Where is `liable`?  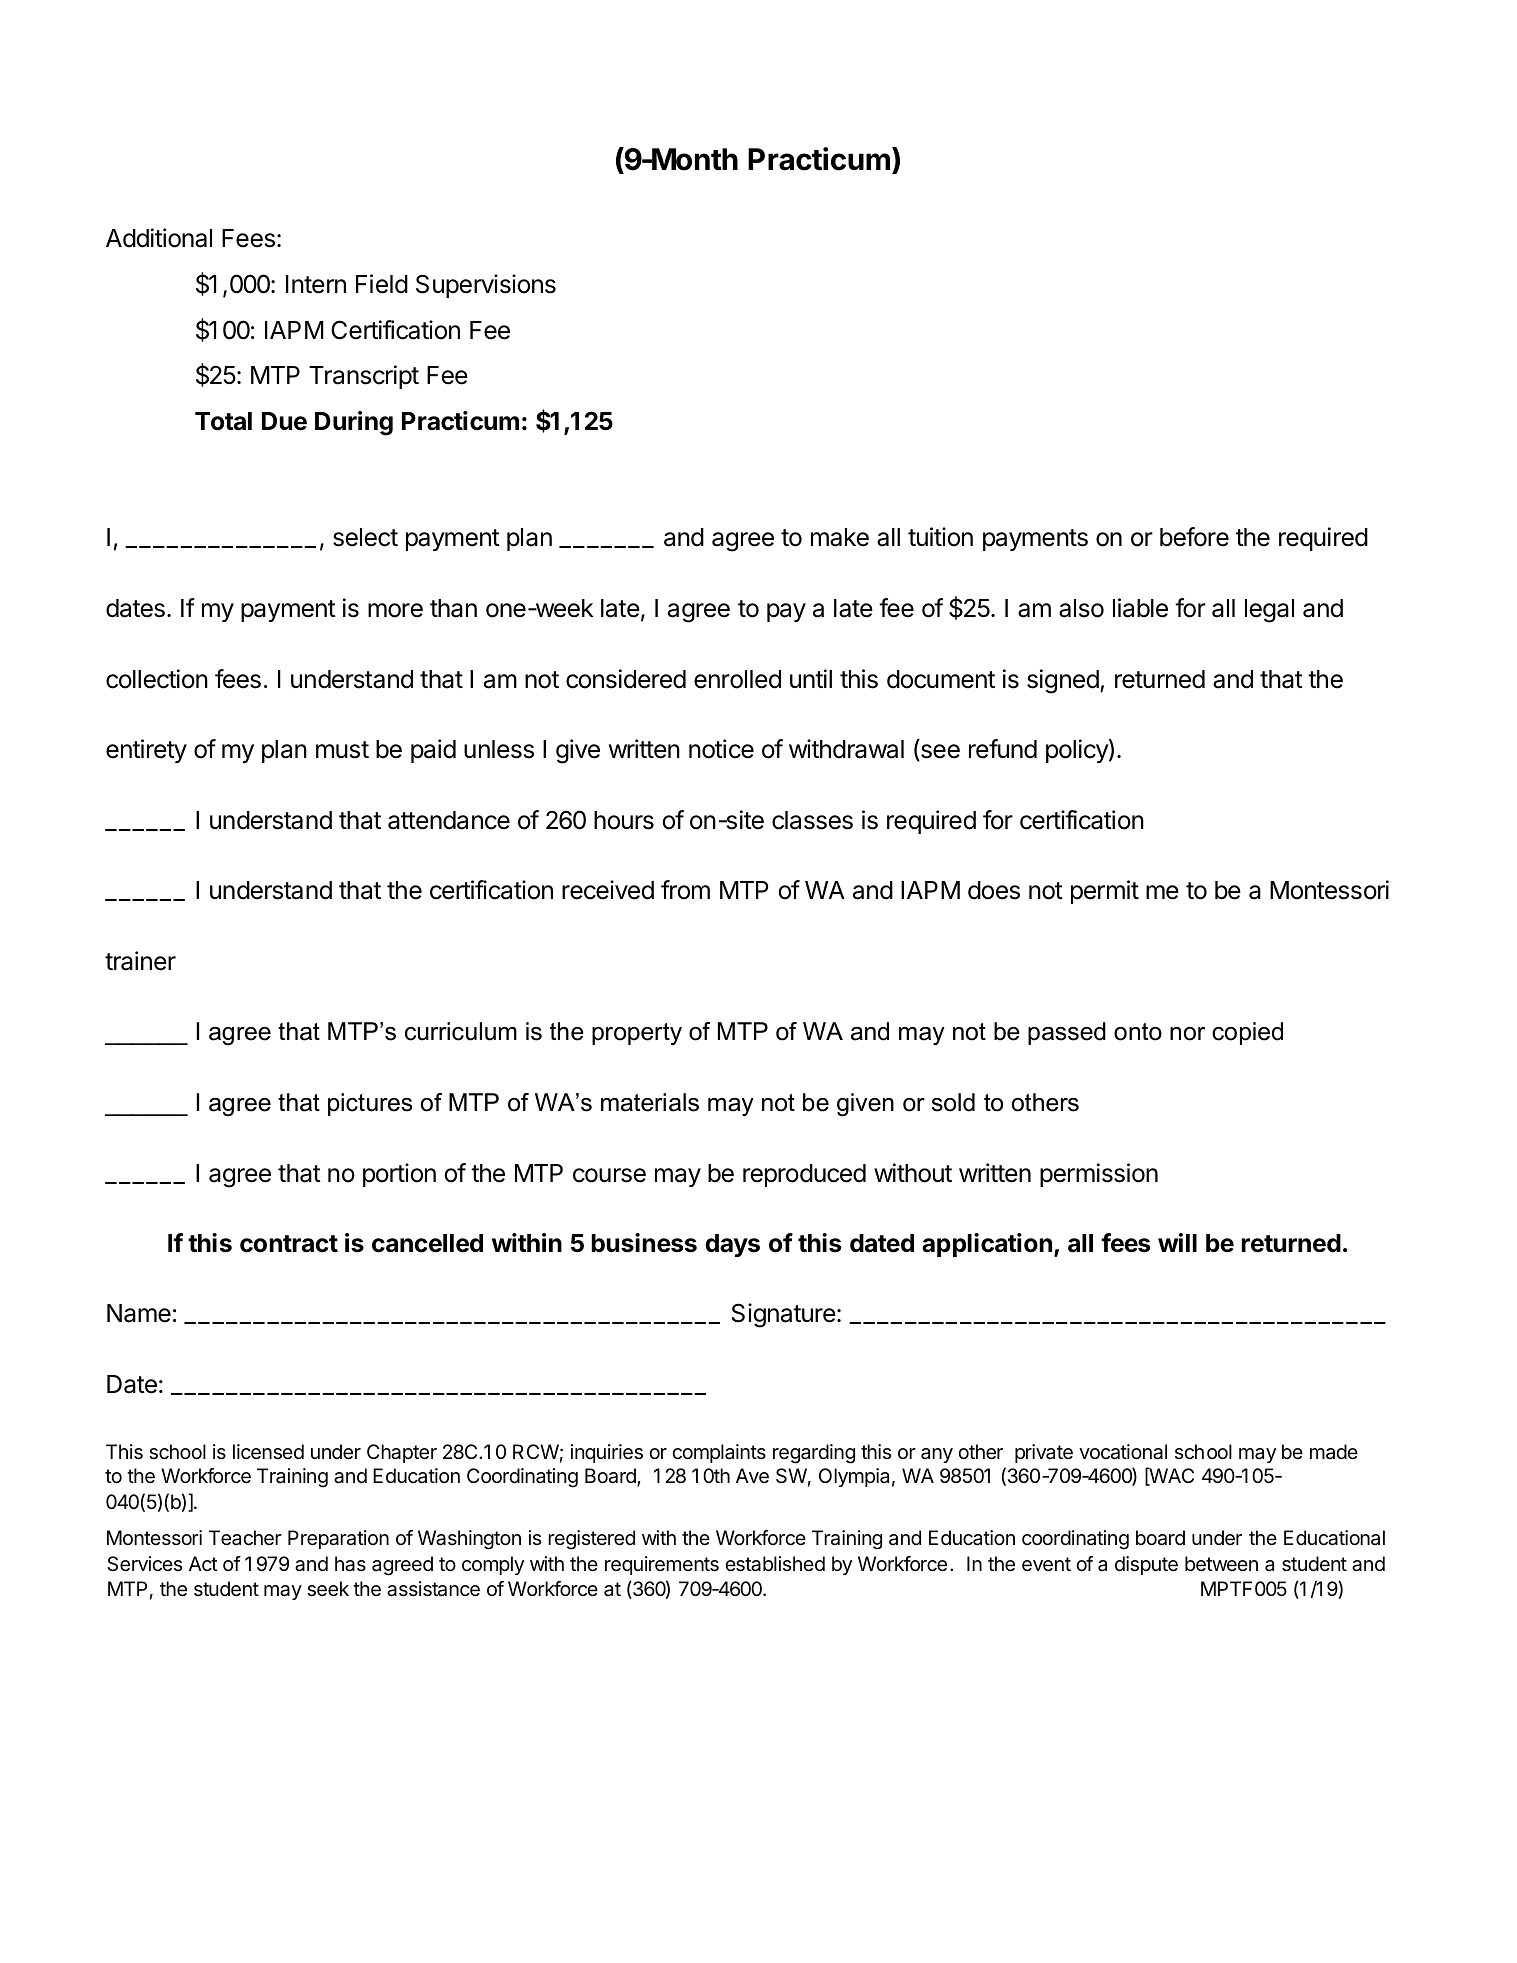 liable is located at coordinates (1140, 608).
